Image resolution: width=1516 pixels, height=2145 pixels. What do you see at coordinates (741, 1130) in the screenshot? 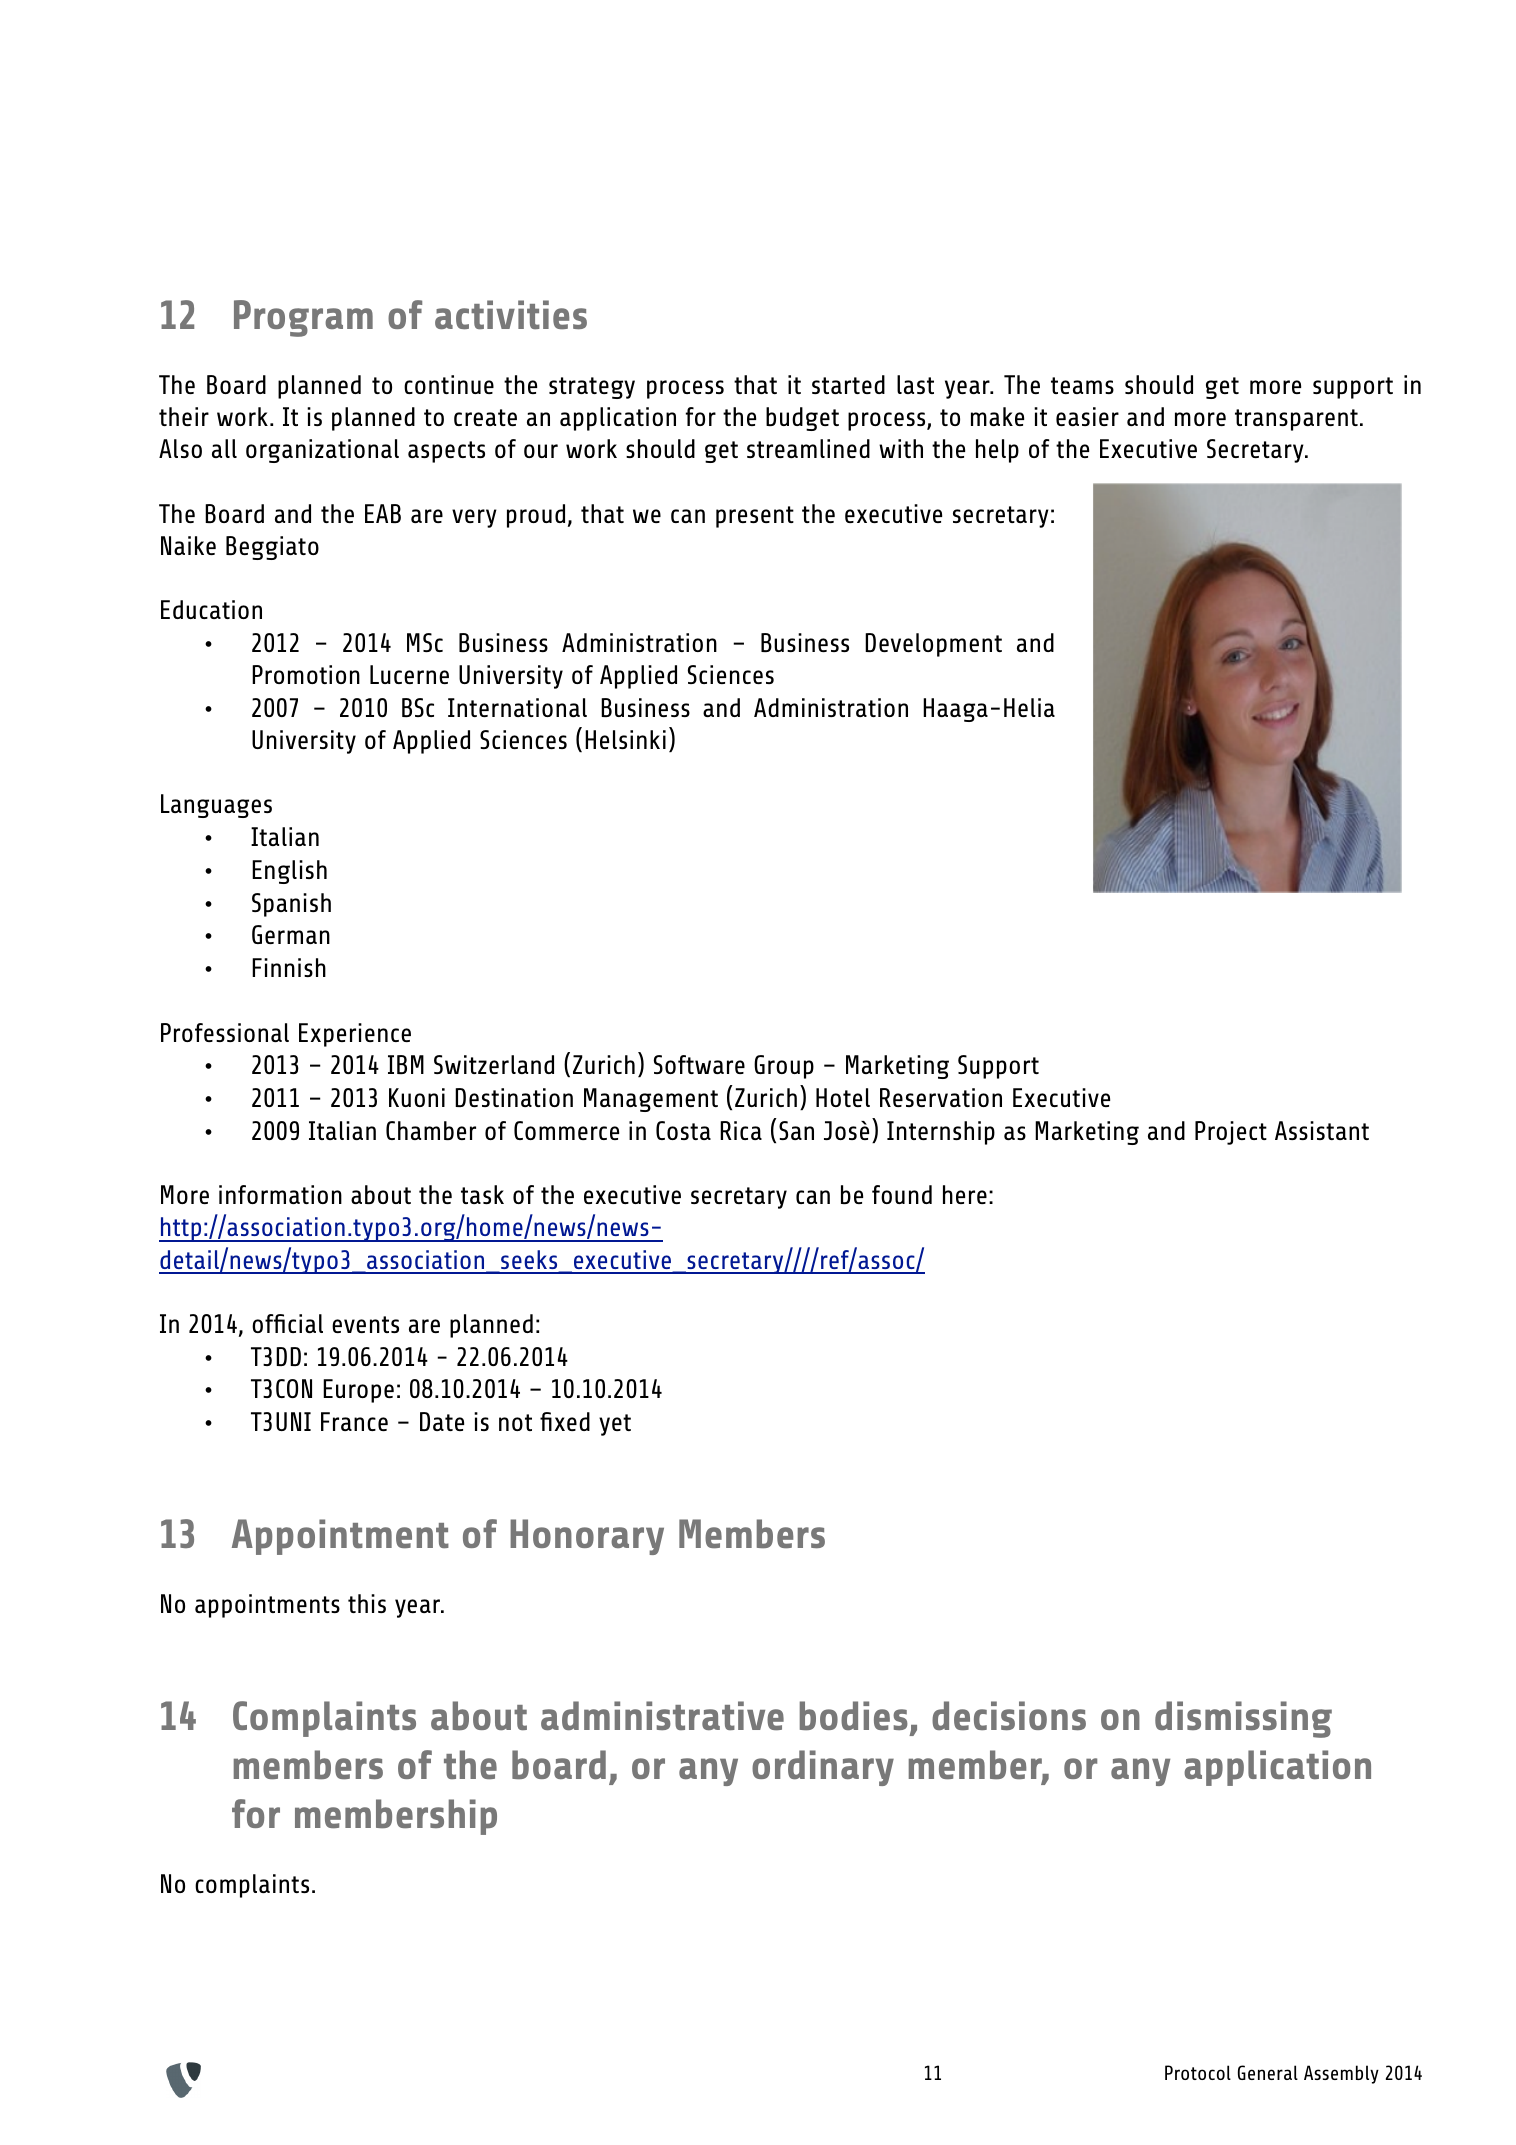
I see `Rica` at bounding box center [741, 1130].
